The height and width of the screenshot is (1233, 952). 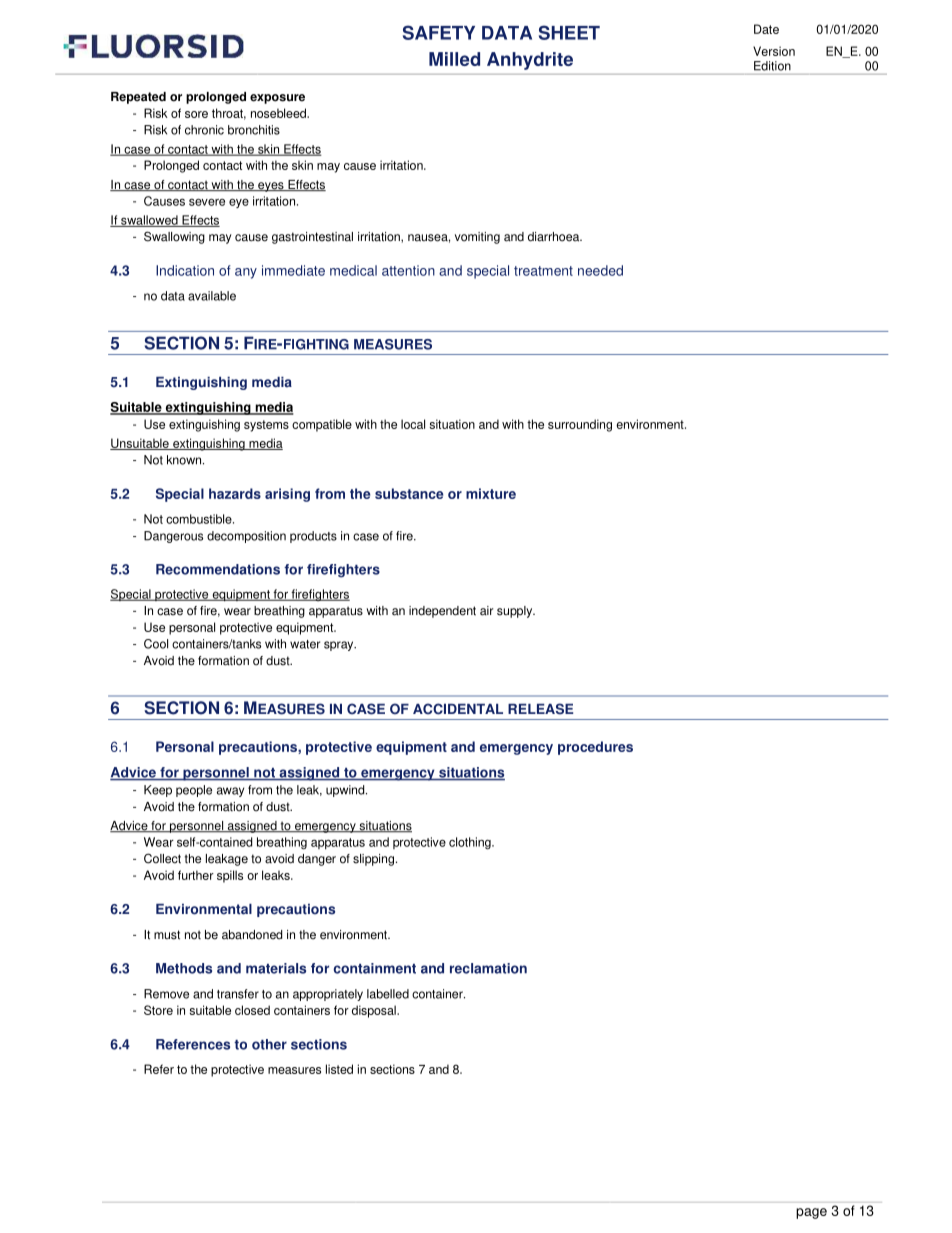 What do you see at coordinates (196, 114) in the screenshot?
I see `sore` at bounding box center [196, 114].
